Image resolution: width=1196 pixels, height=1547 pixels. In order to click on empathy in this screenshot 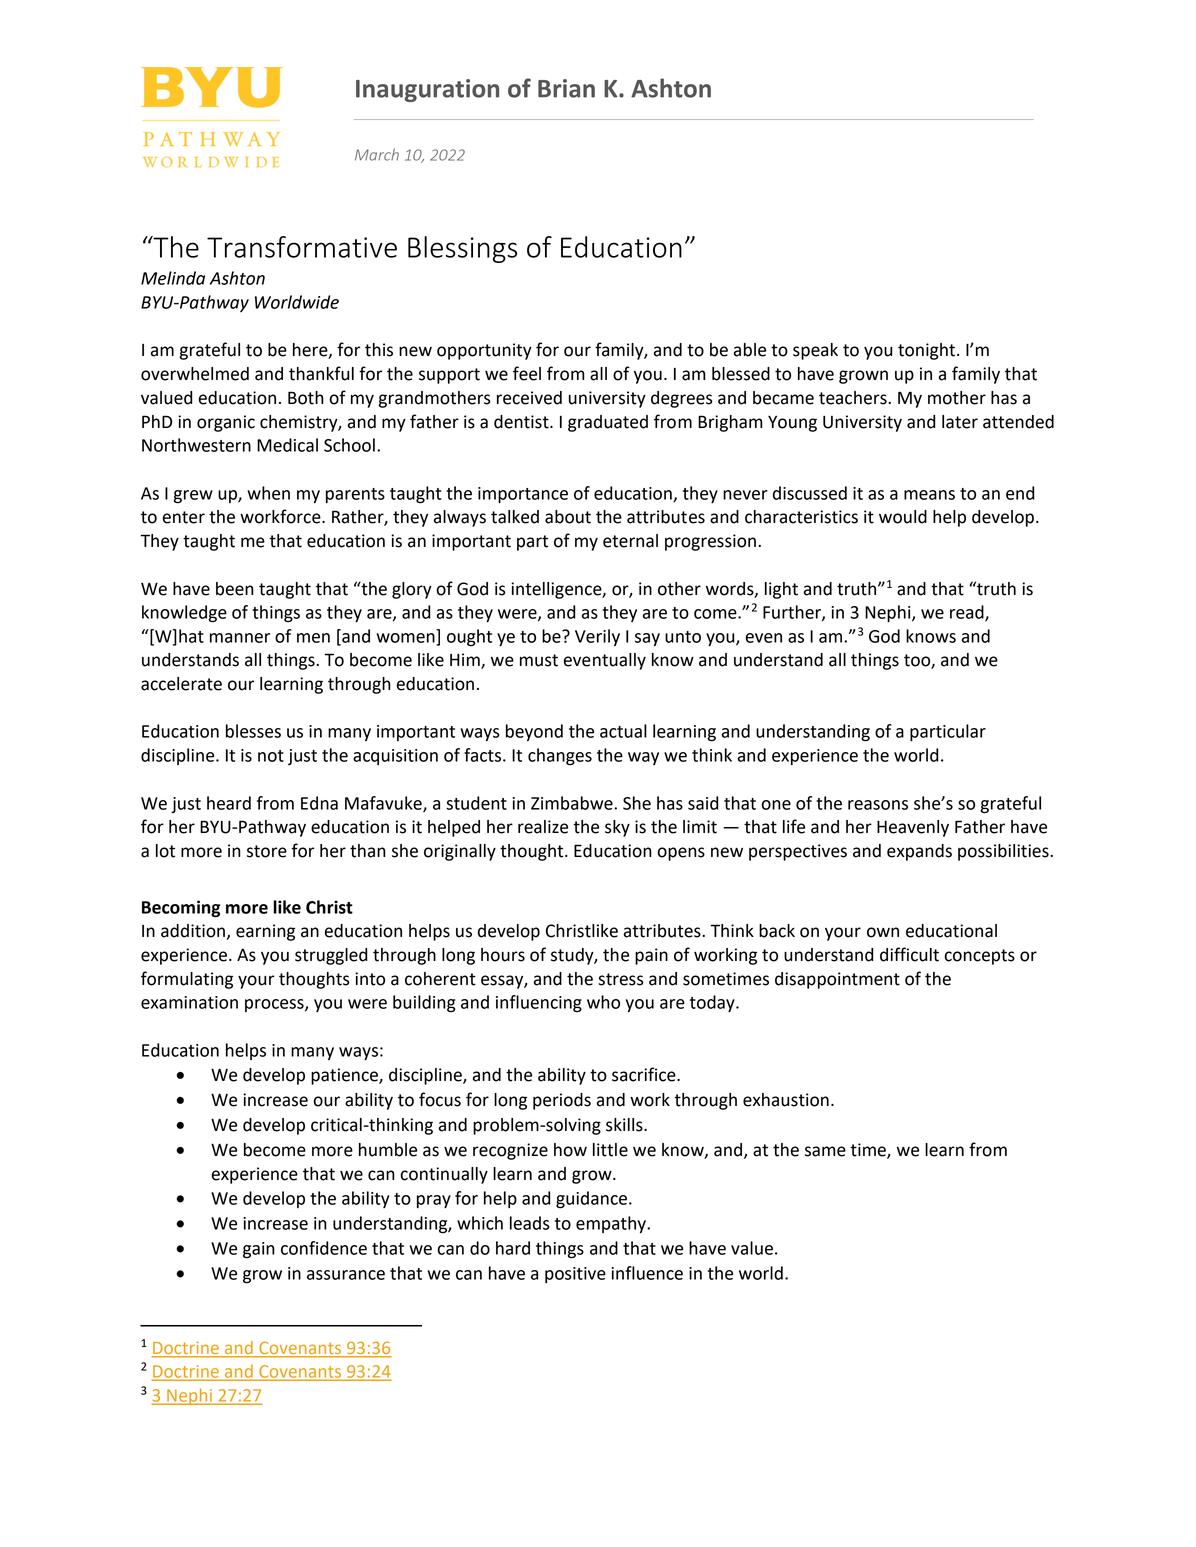, I will do `click(612, 1224)`.
